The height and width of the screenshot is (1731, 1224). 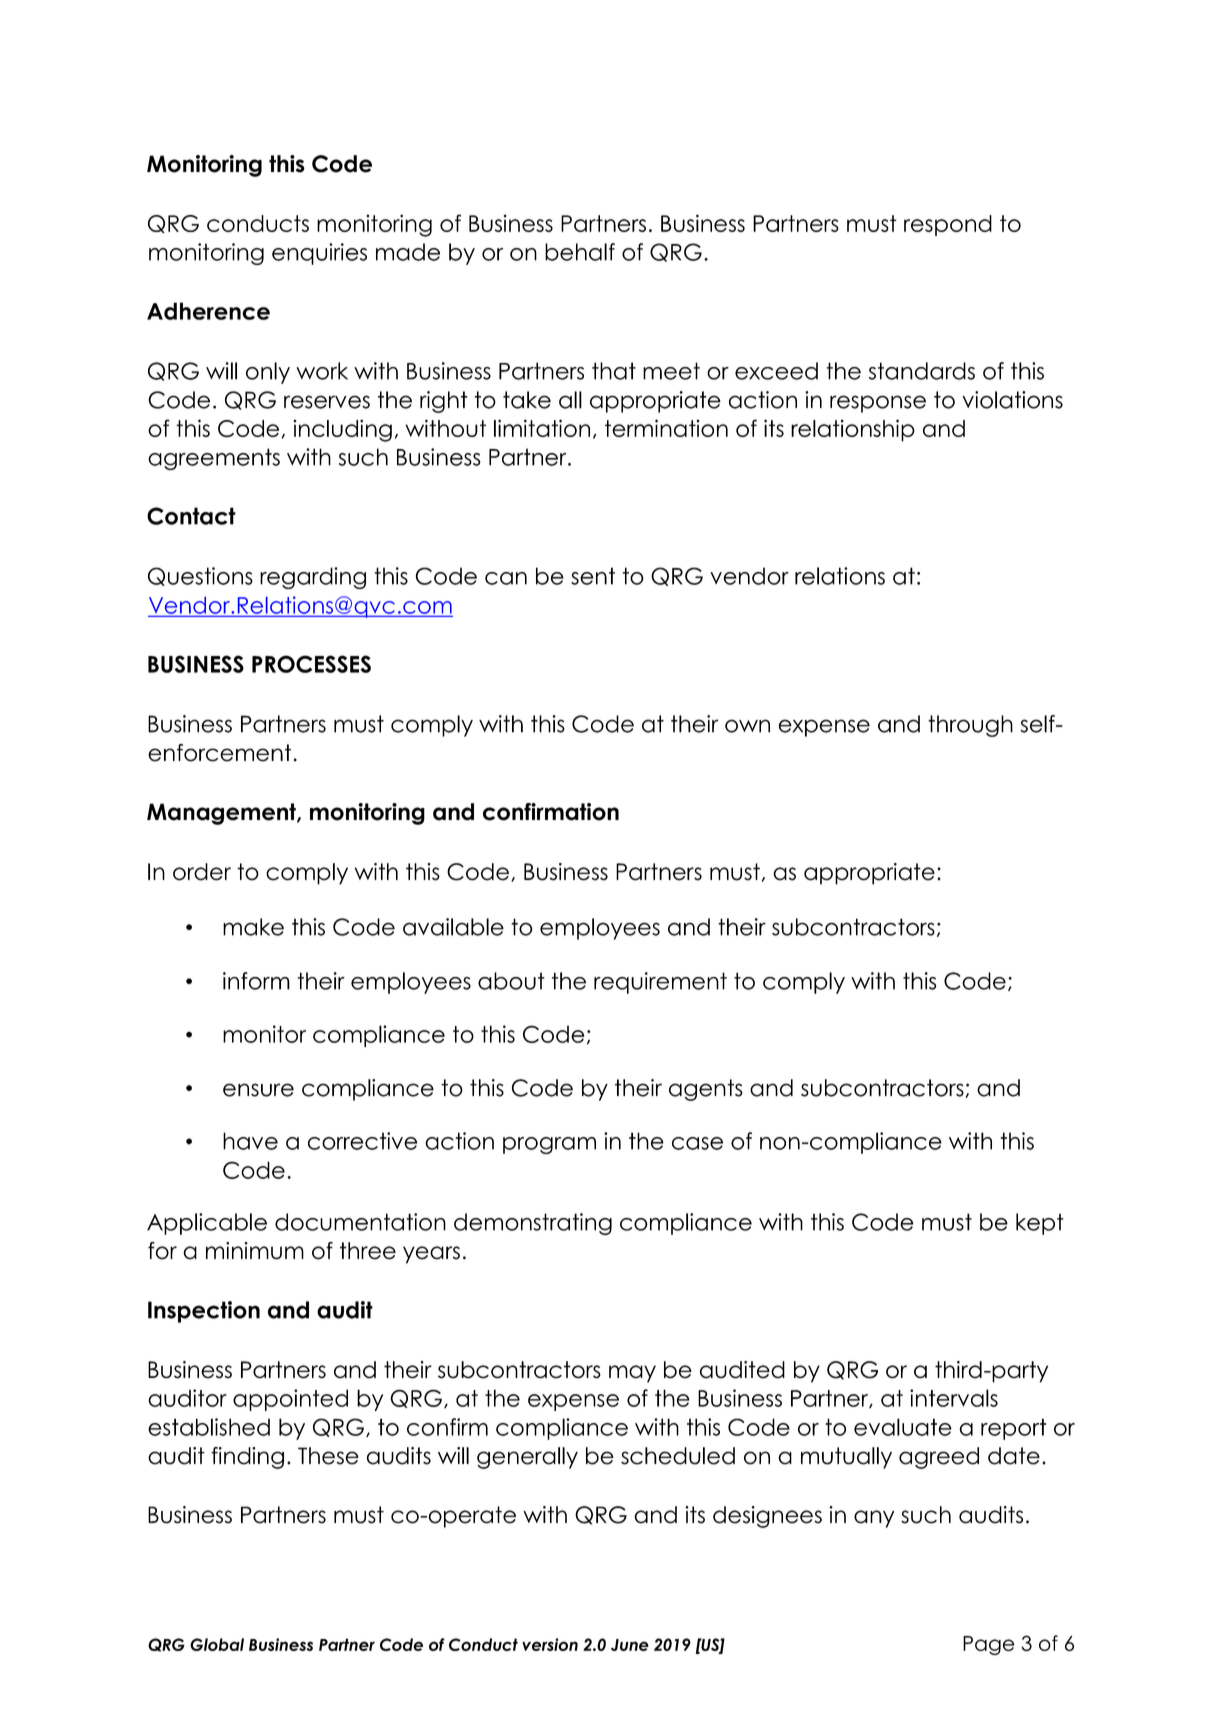 What do you see at coordinates (217, 1644) in the screenshot?
I see `Global` at bounding box center [217, 1644].
